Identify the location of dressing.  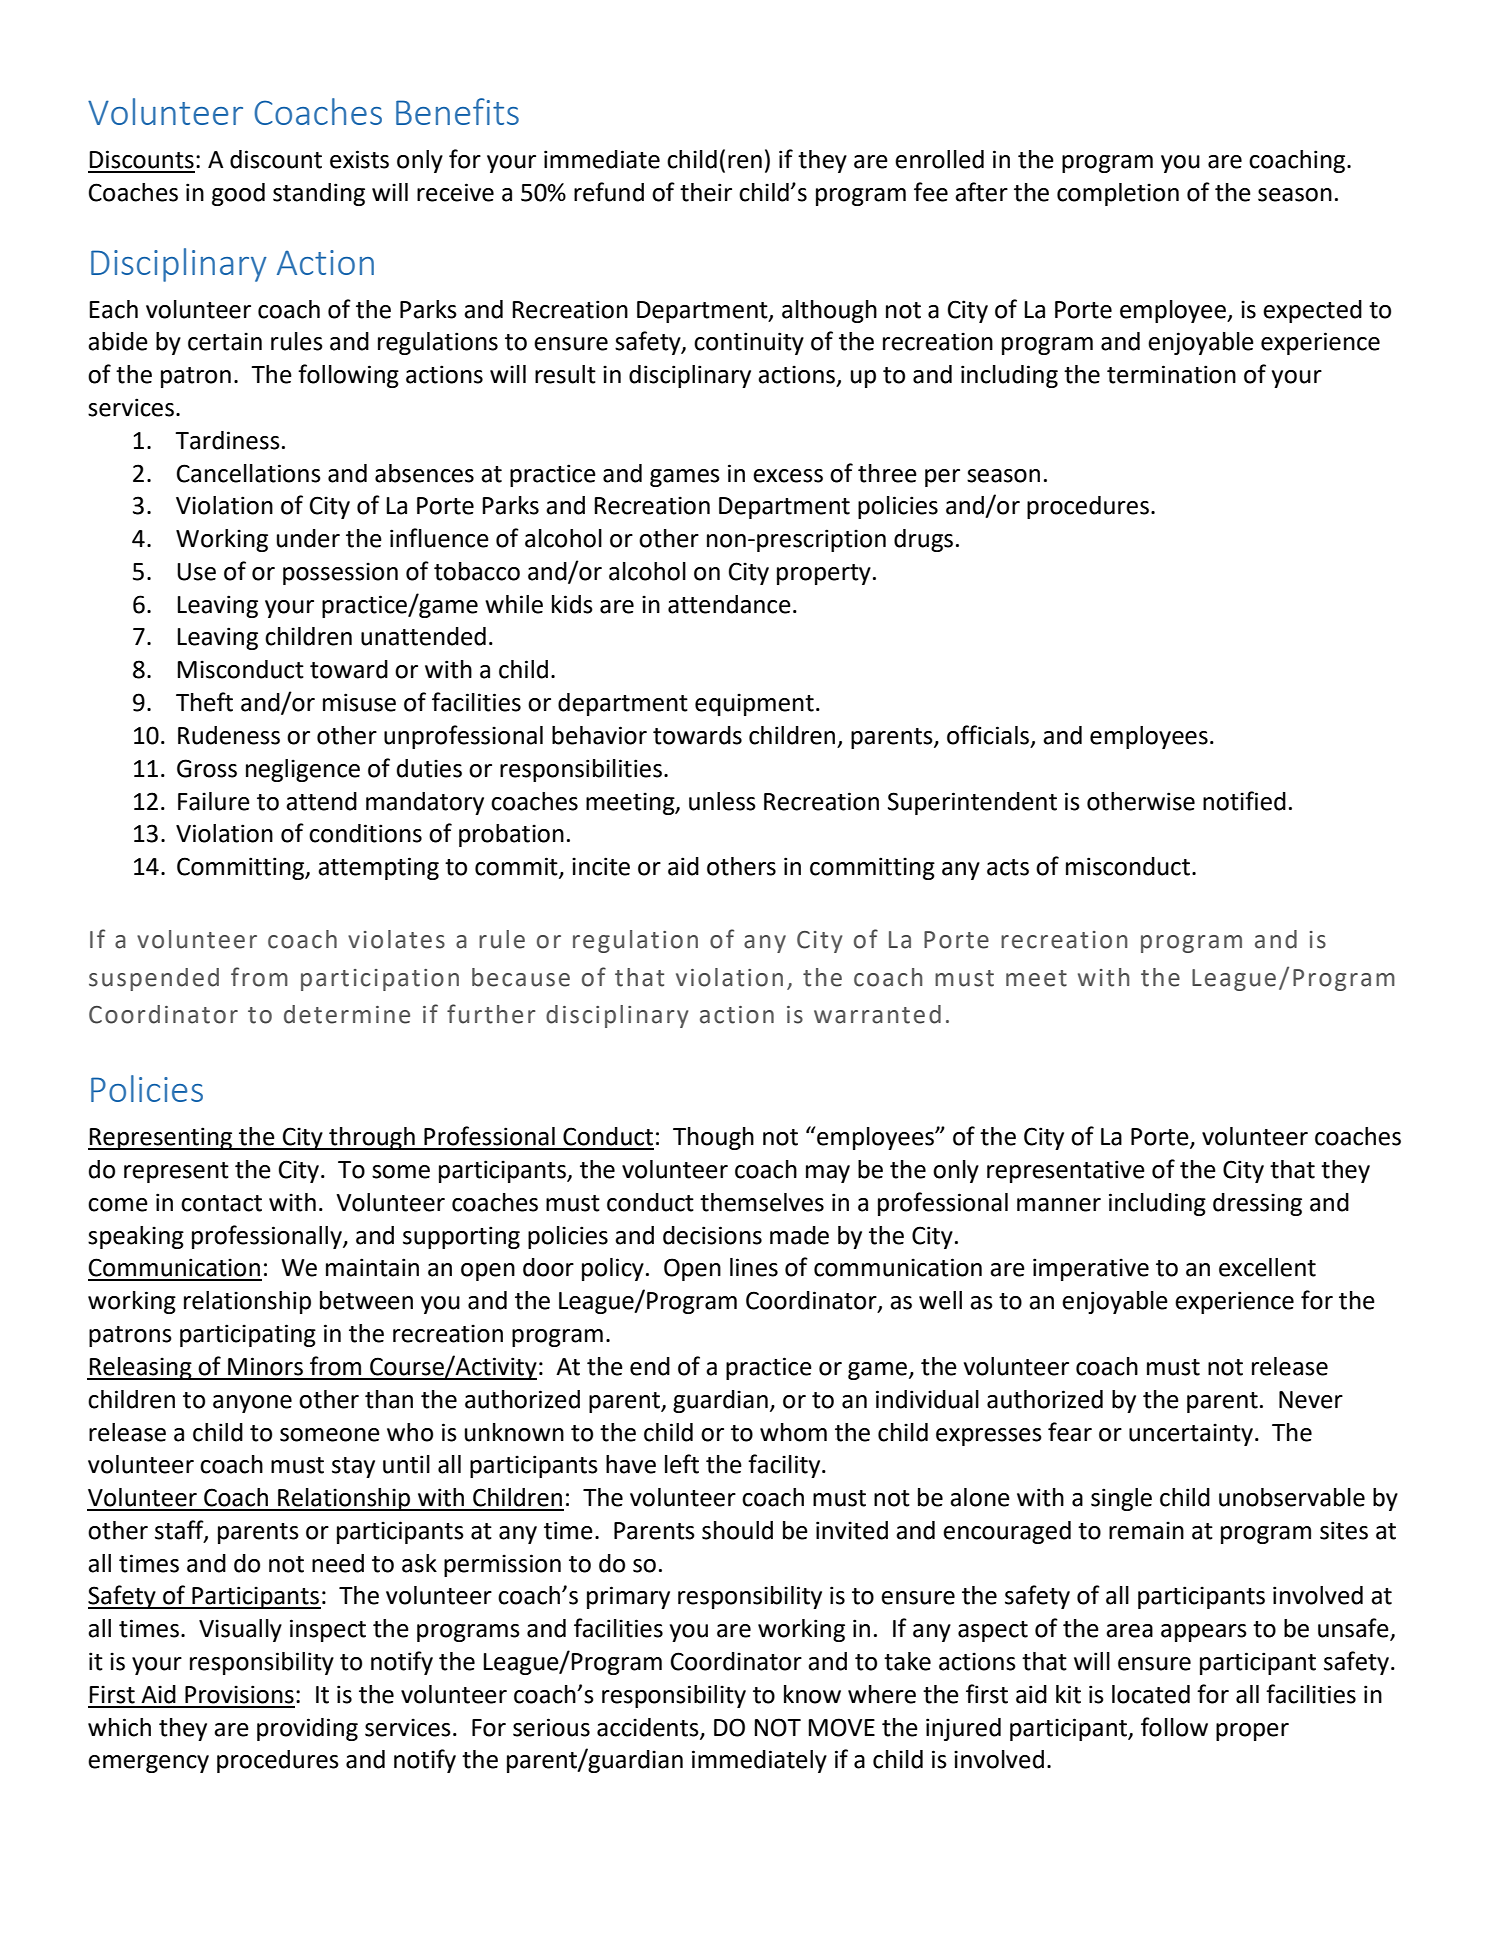
(1257, 1204).
